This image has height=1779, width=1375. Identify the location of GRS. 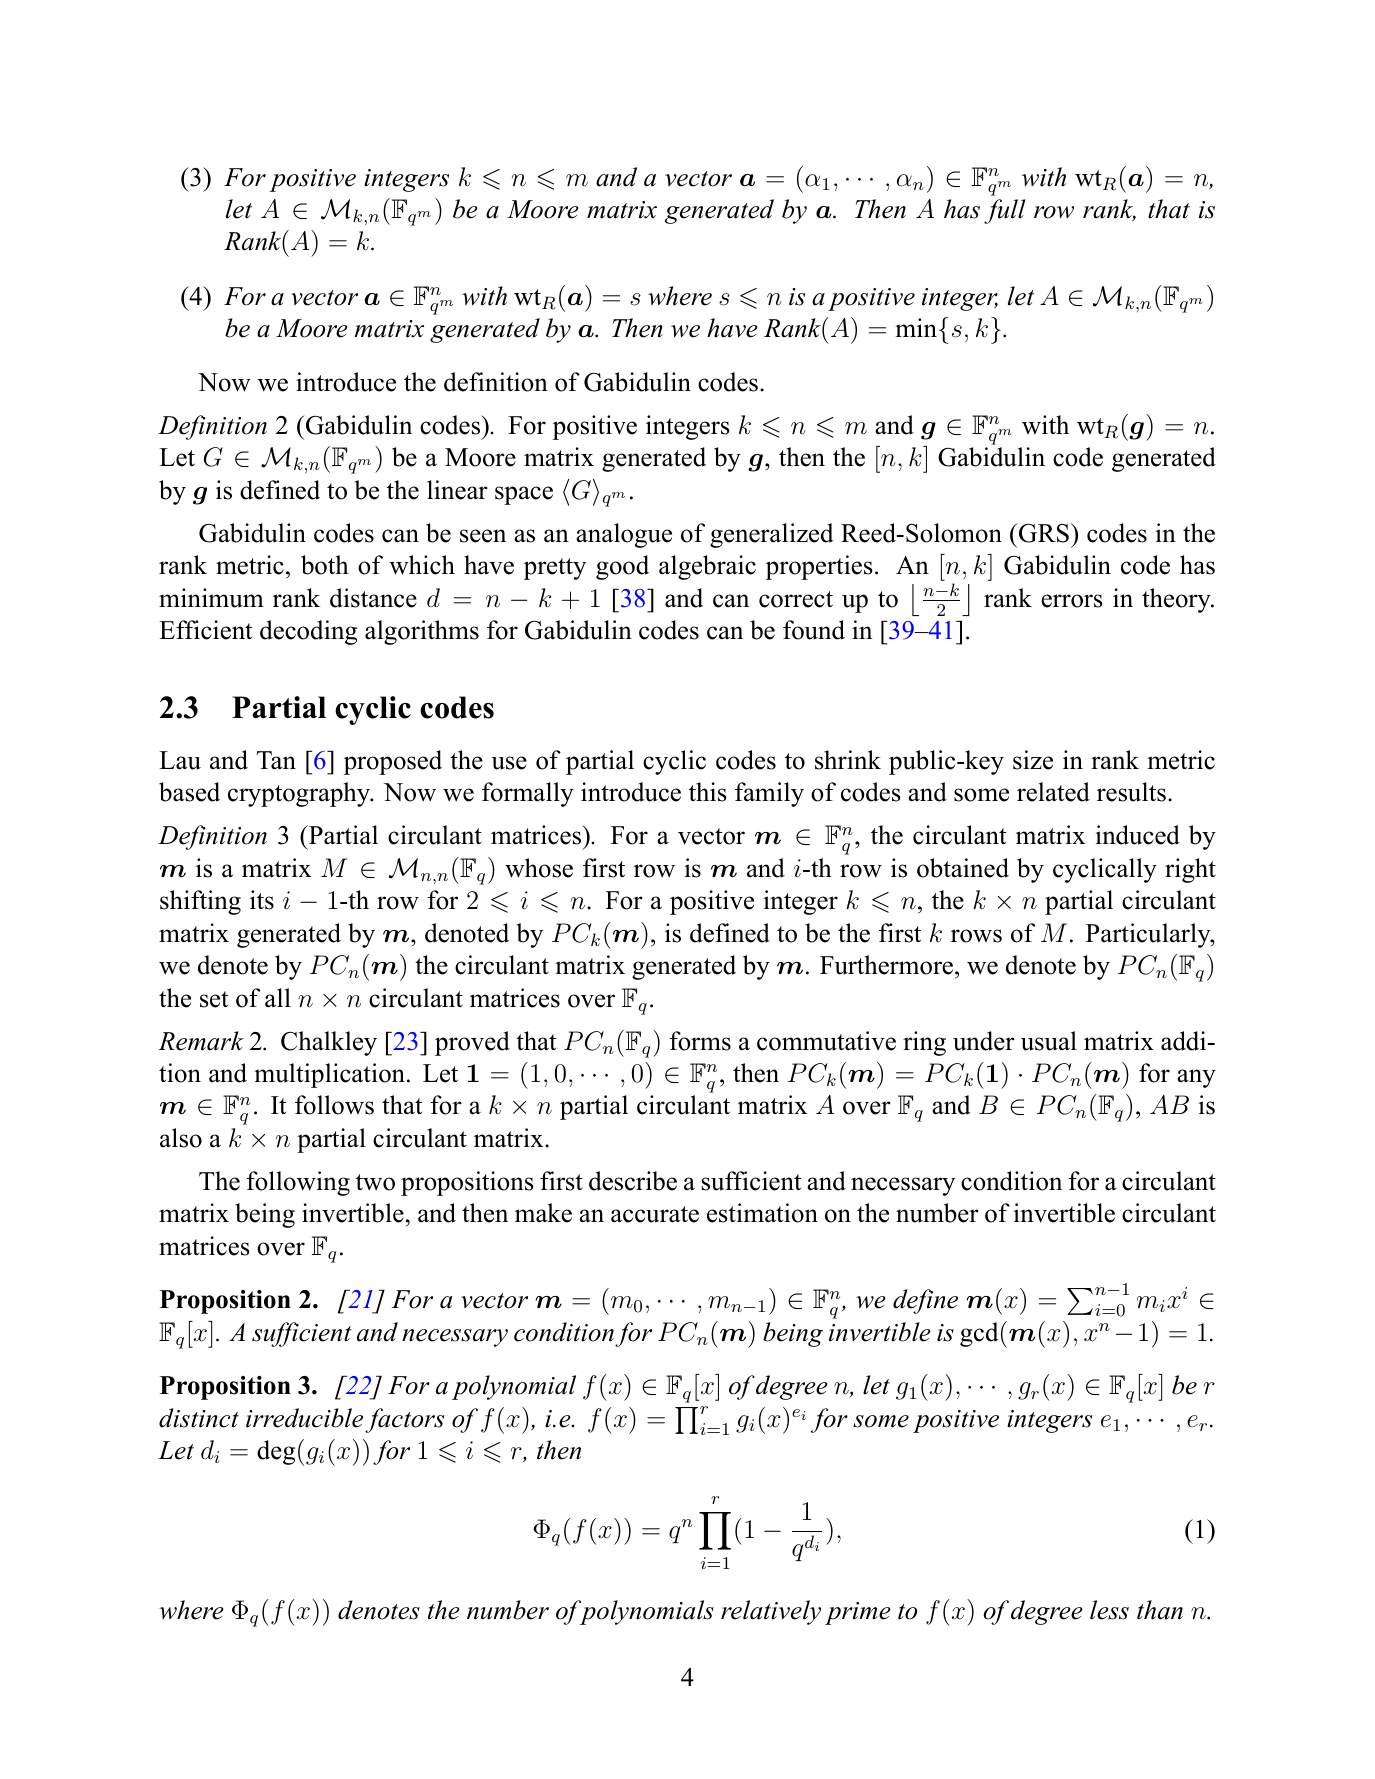
(1044, 533).
